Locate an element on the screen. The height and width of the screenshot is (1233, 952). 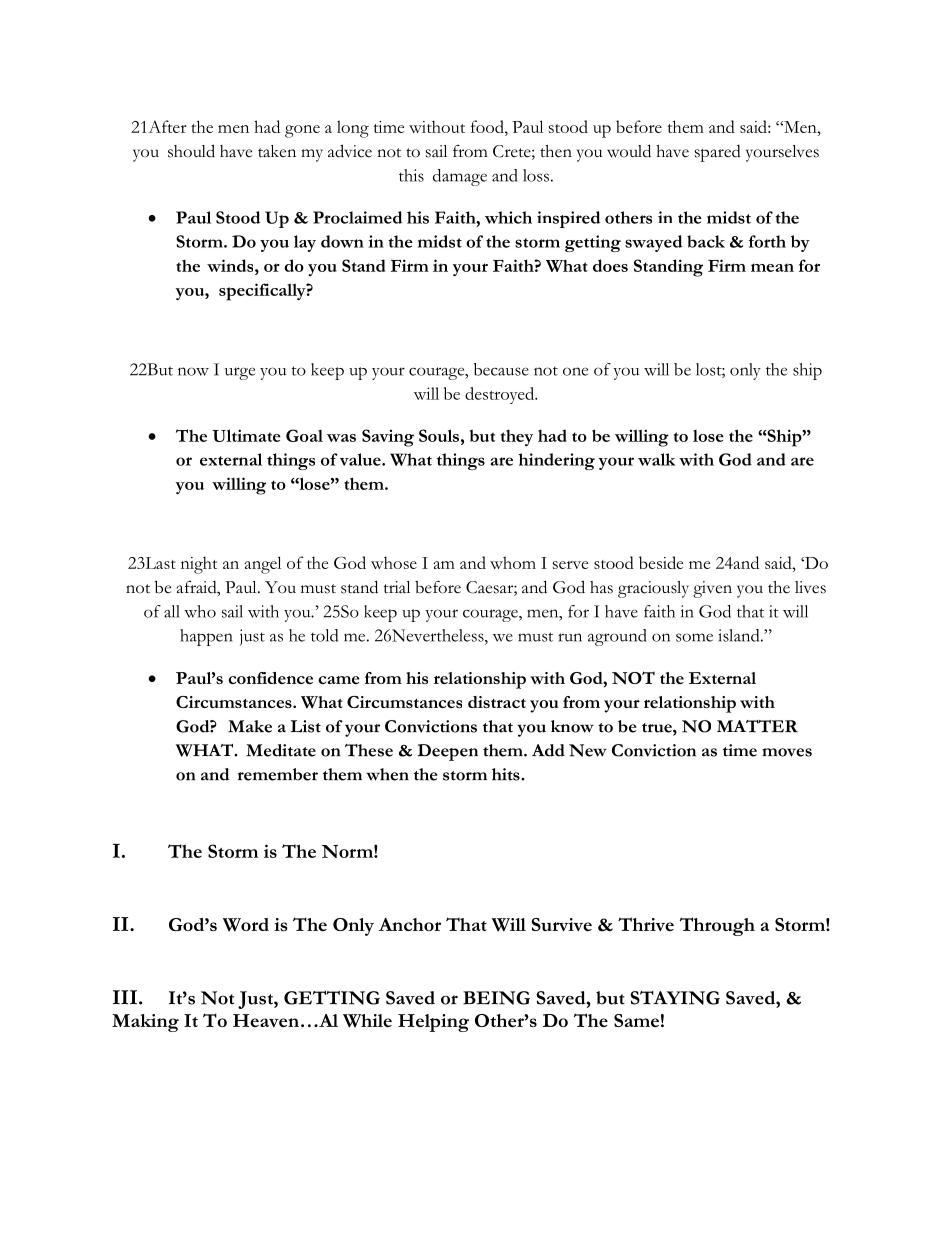
BEING is located at coordinates (496, 998).
